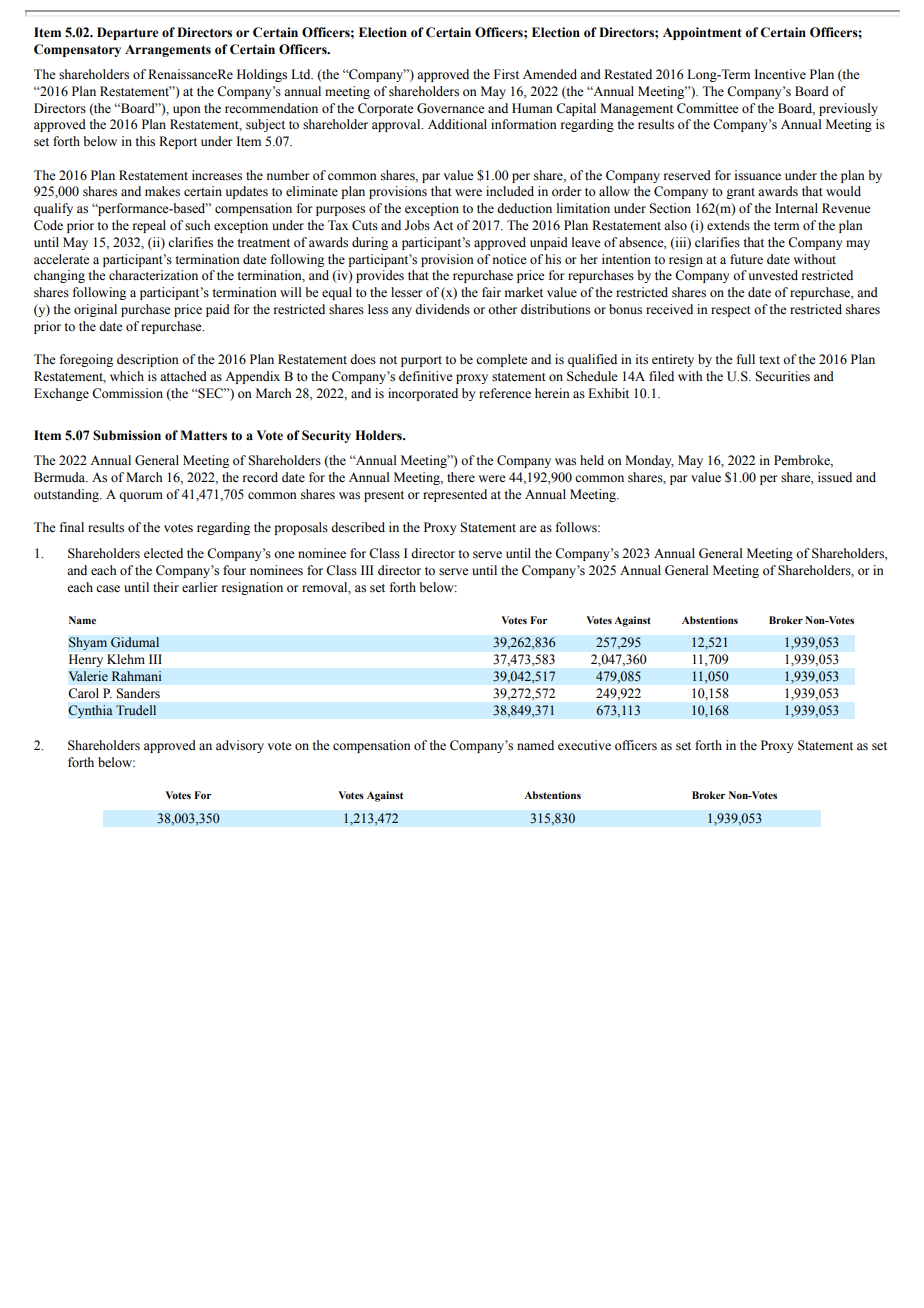 The height and width of the screenshot is (1308, 924). I want to click on Jobs, so click(417, 225).
